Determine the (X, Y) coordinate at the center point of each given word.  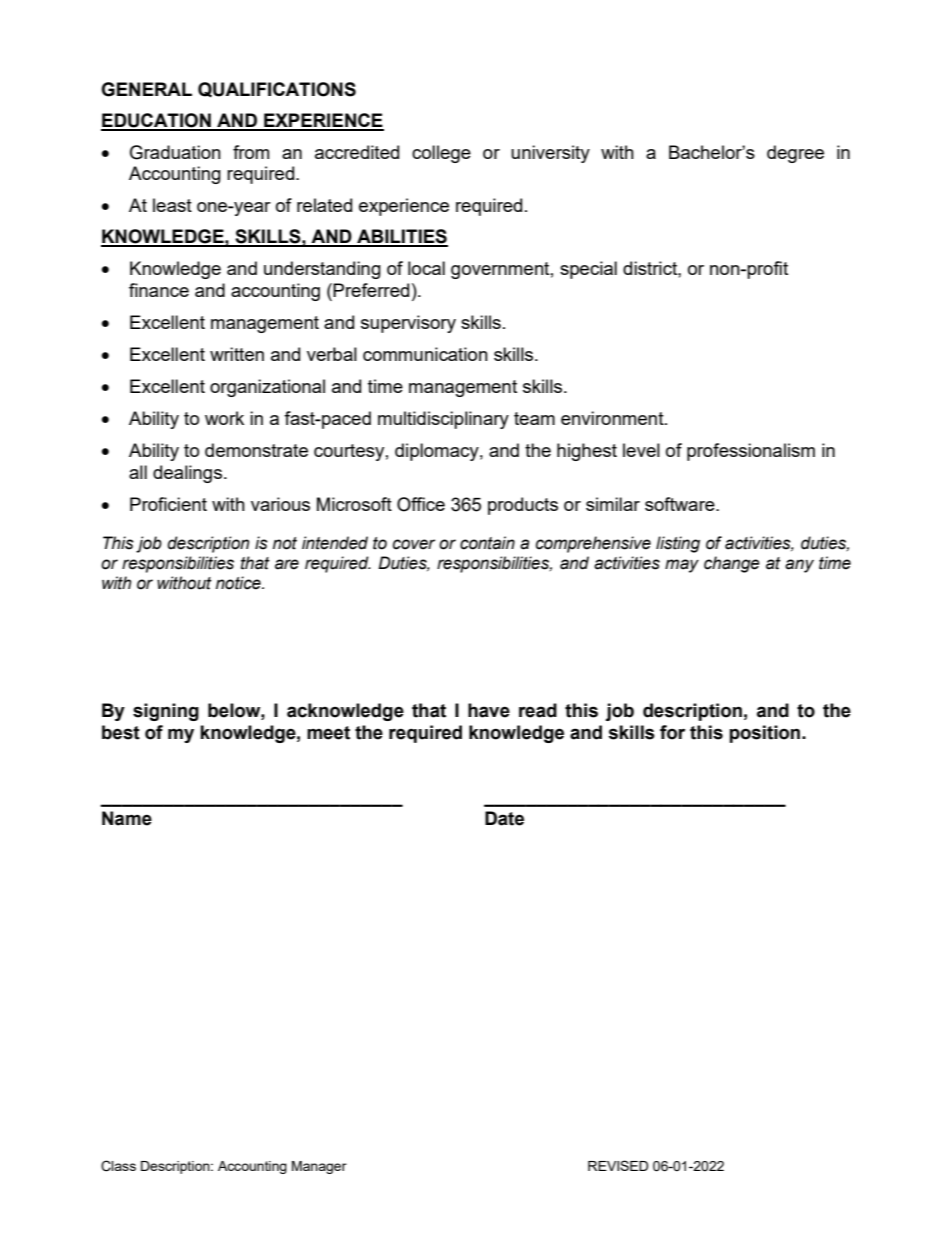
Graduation (175, 152)
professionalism (751, 452)
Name (127, 818)
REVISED (618, 1165)
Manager (319, 1167)
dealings (187, 474)
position (766, 734)
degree (795, 154)
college (441, 154)
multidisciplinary (443, 420)
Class (118, 1166)
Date (504, 818)
